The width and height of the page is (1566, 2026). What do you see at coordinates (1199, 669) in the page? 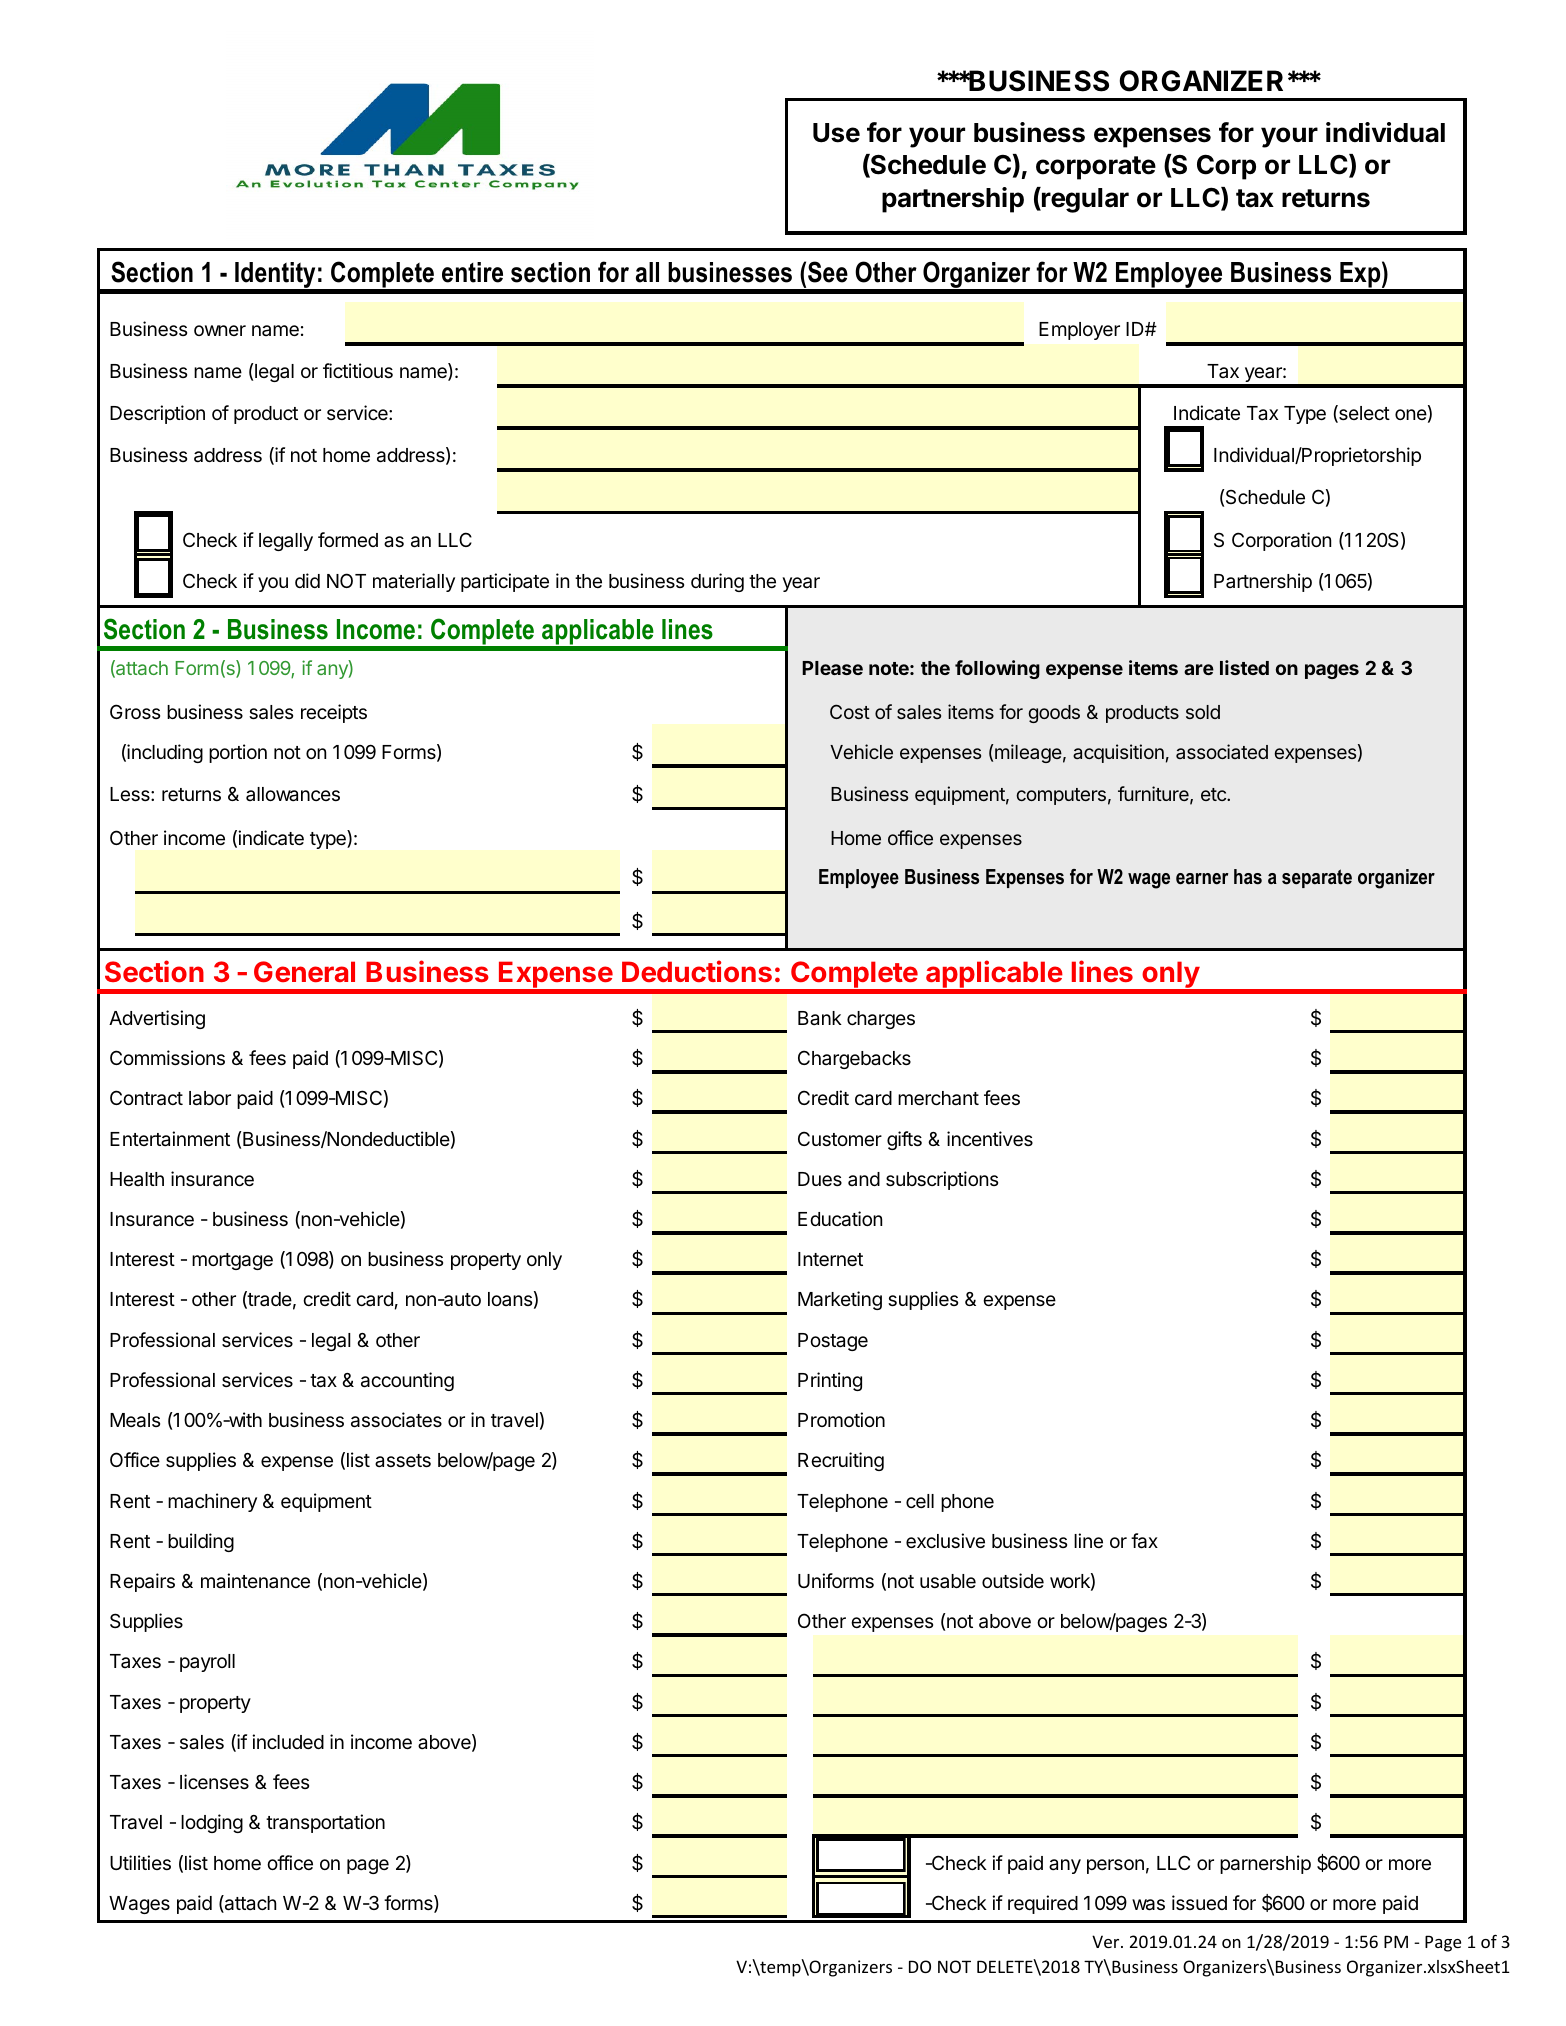
I see `are` at bounding box center [1199, 669].
